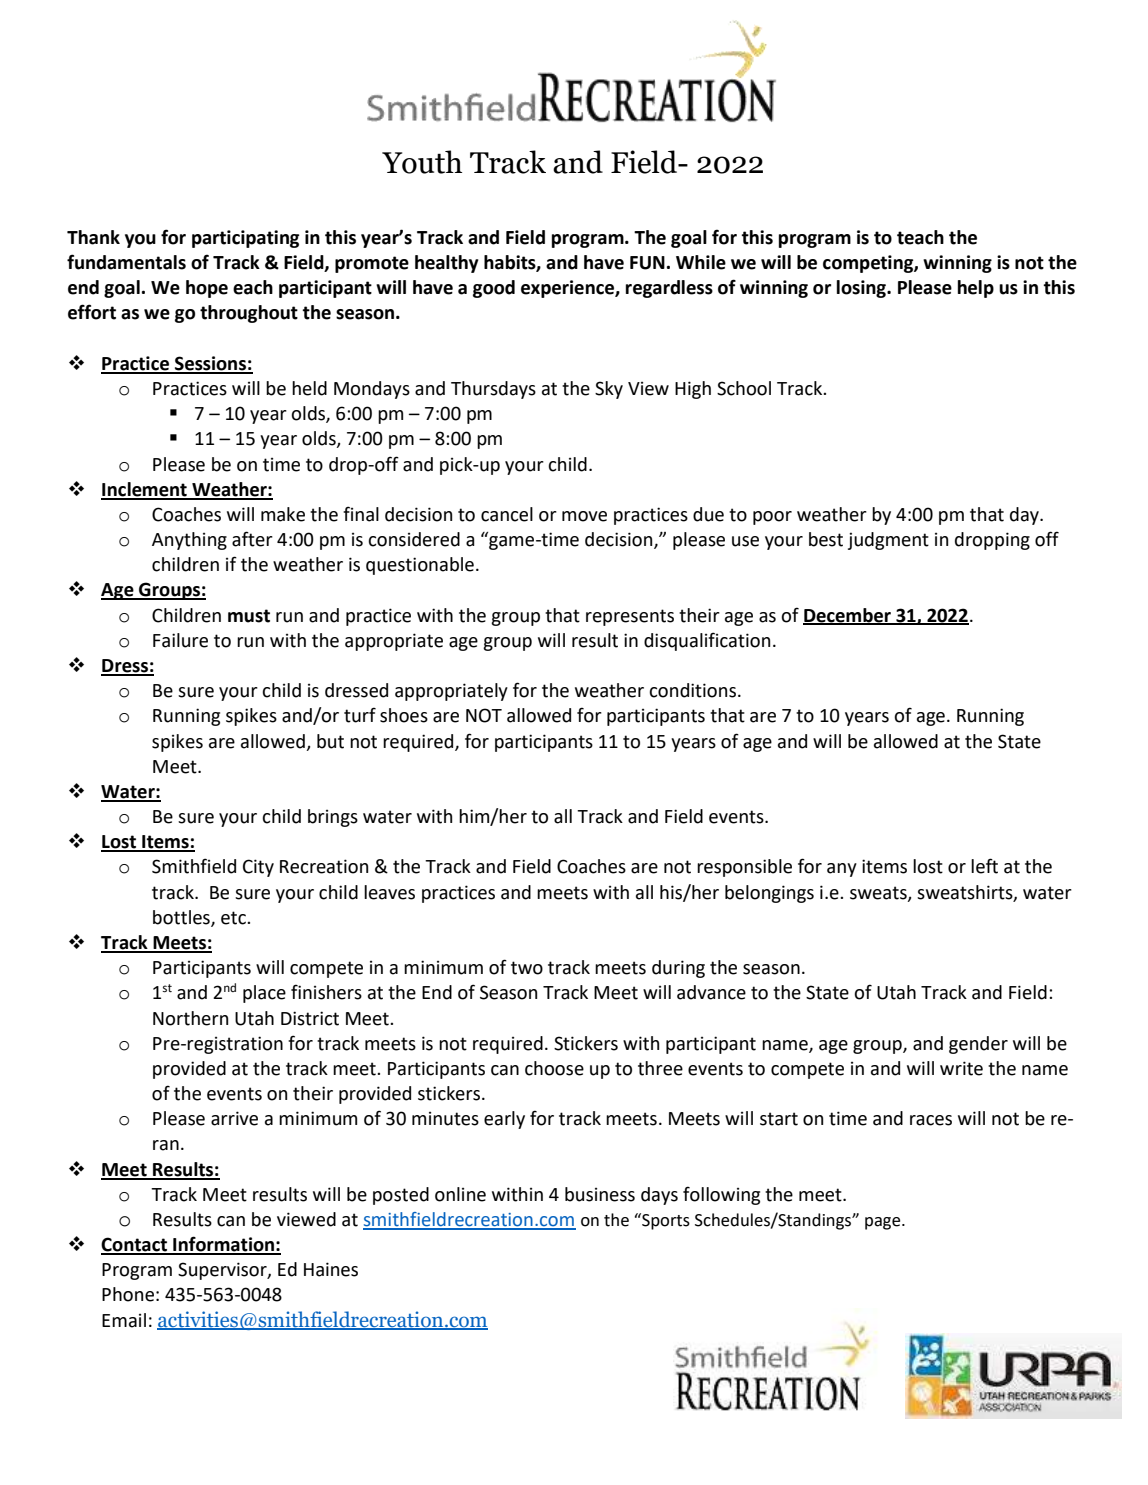  Describe the element at coordinates (600, 1194) in the image. I see `business` at that location.
